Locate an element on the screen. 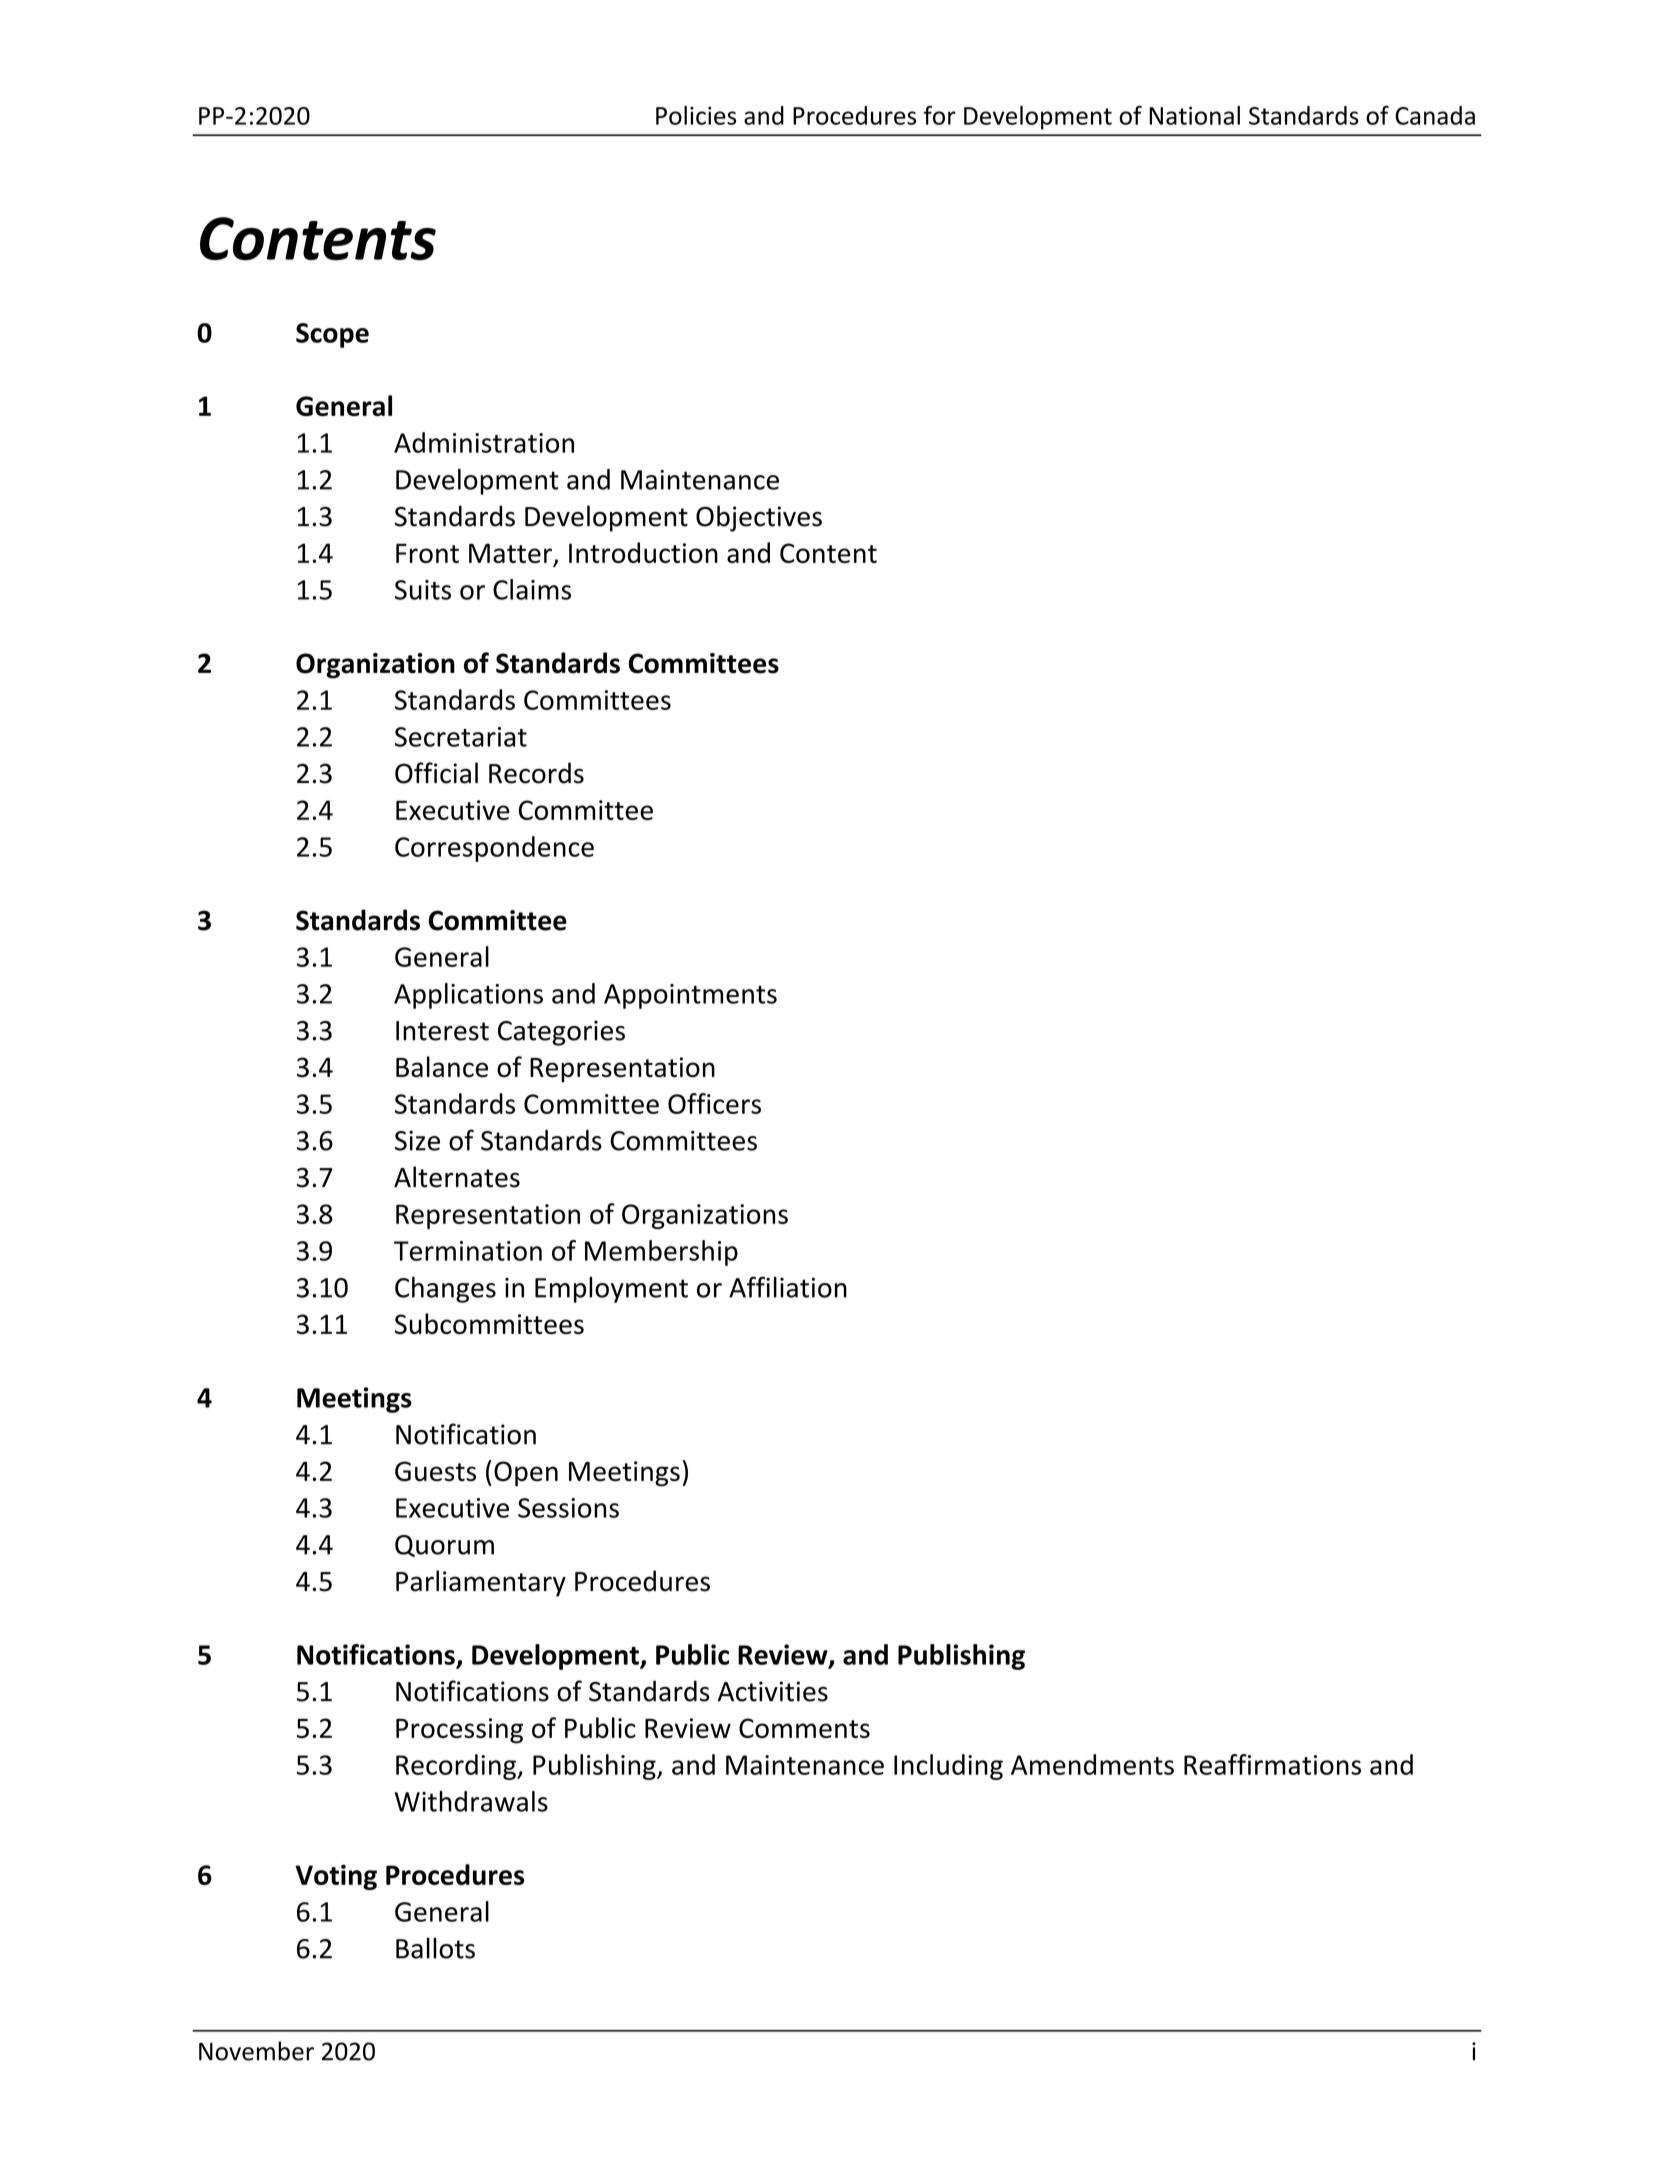 This screenshot has height=2166, width=1674. Including is located at coordinates (948, 1767).
